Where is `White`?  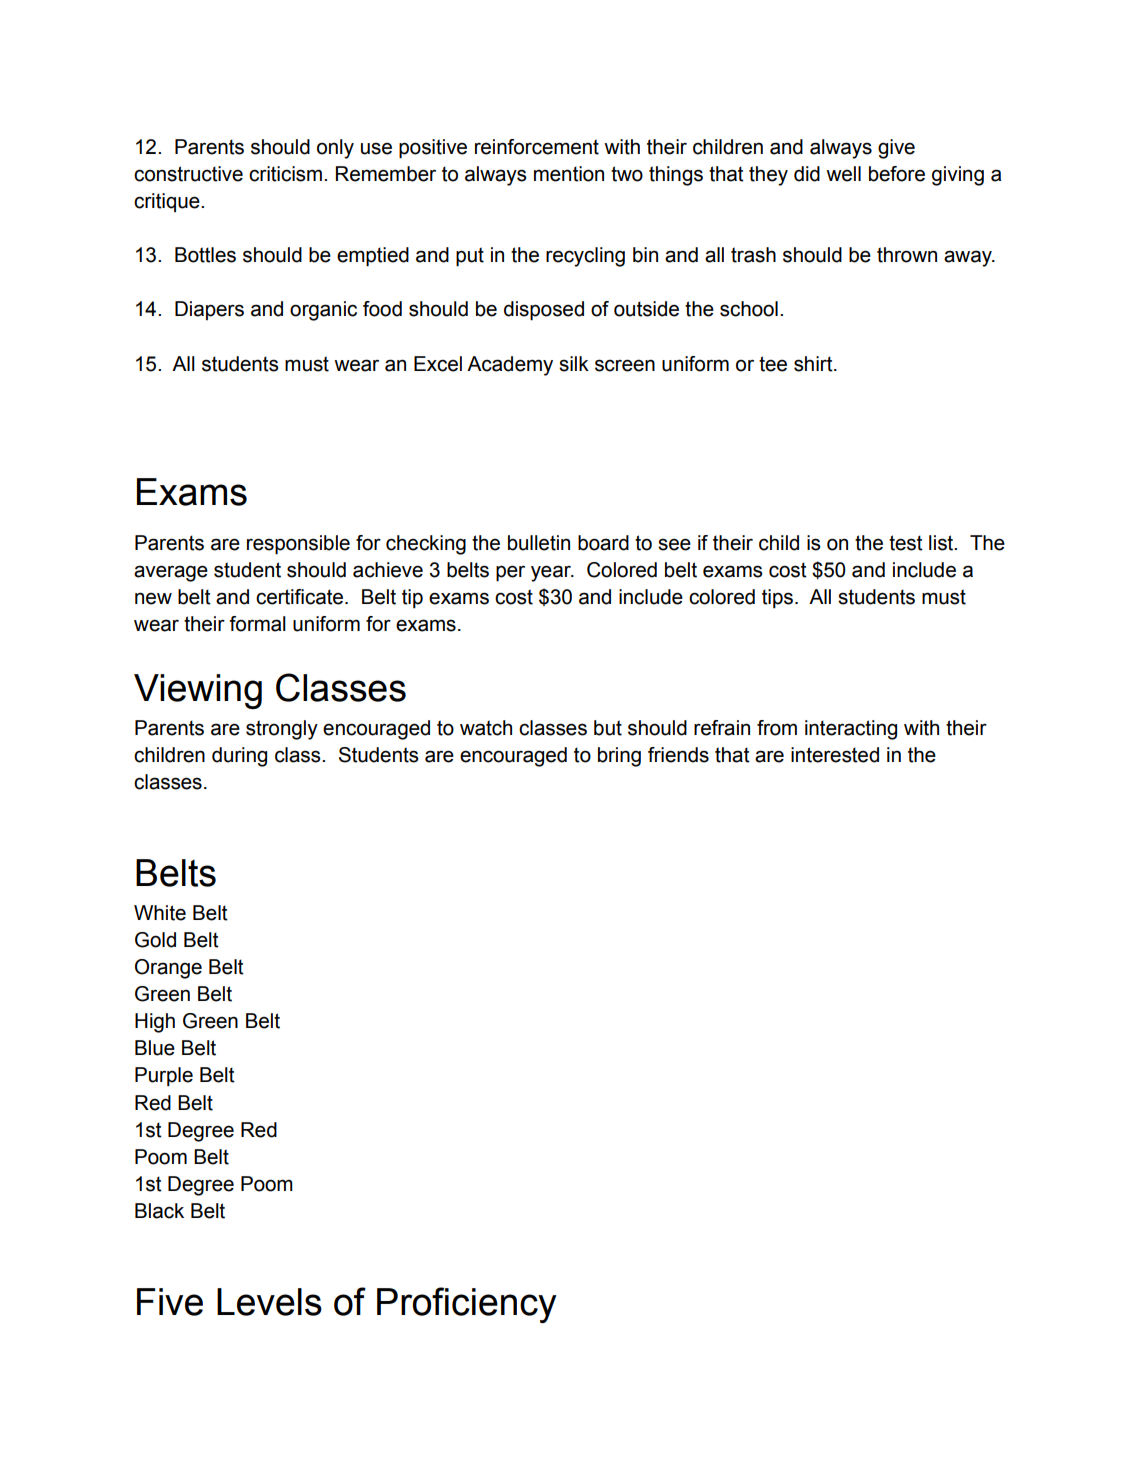
White is located at coordinates (160, 913).
